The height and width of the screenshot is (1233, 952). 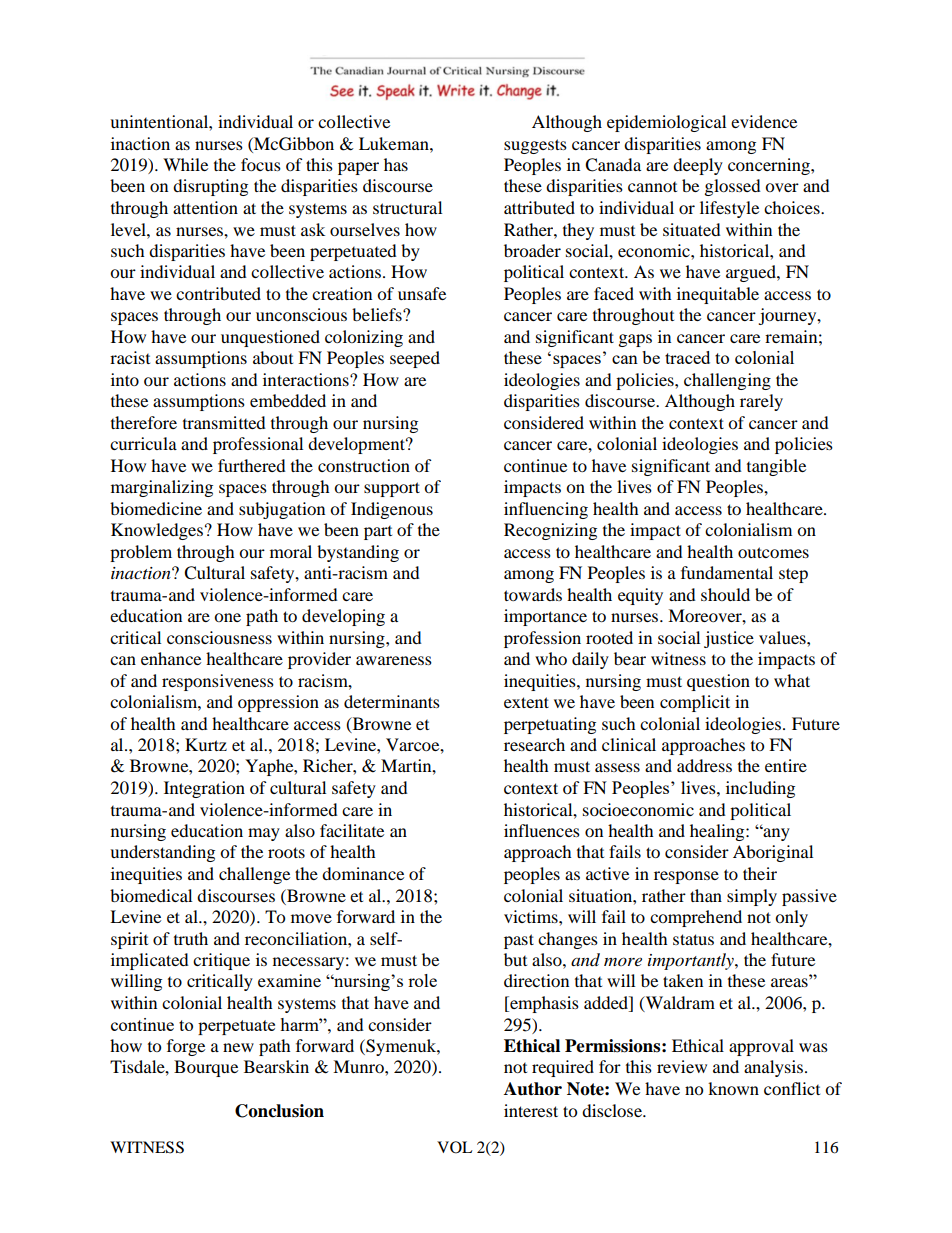 What do you see at coordinates (729, 639) in the screenshot?
I see `justice` at bounding box center [729, 639].
